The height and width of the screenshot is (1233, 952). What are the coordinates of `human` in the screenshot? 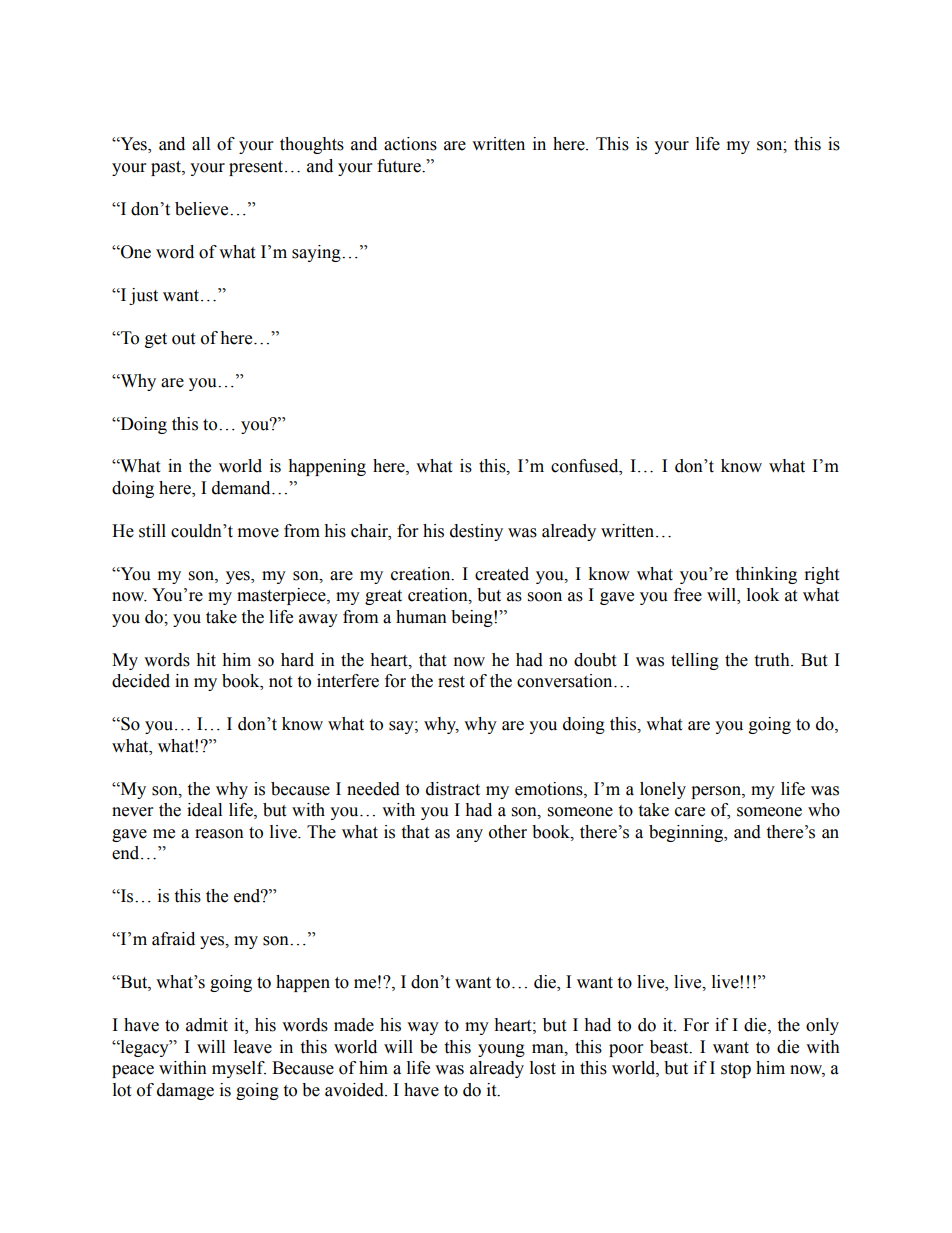 It's located at (421, 617).
